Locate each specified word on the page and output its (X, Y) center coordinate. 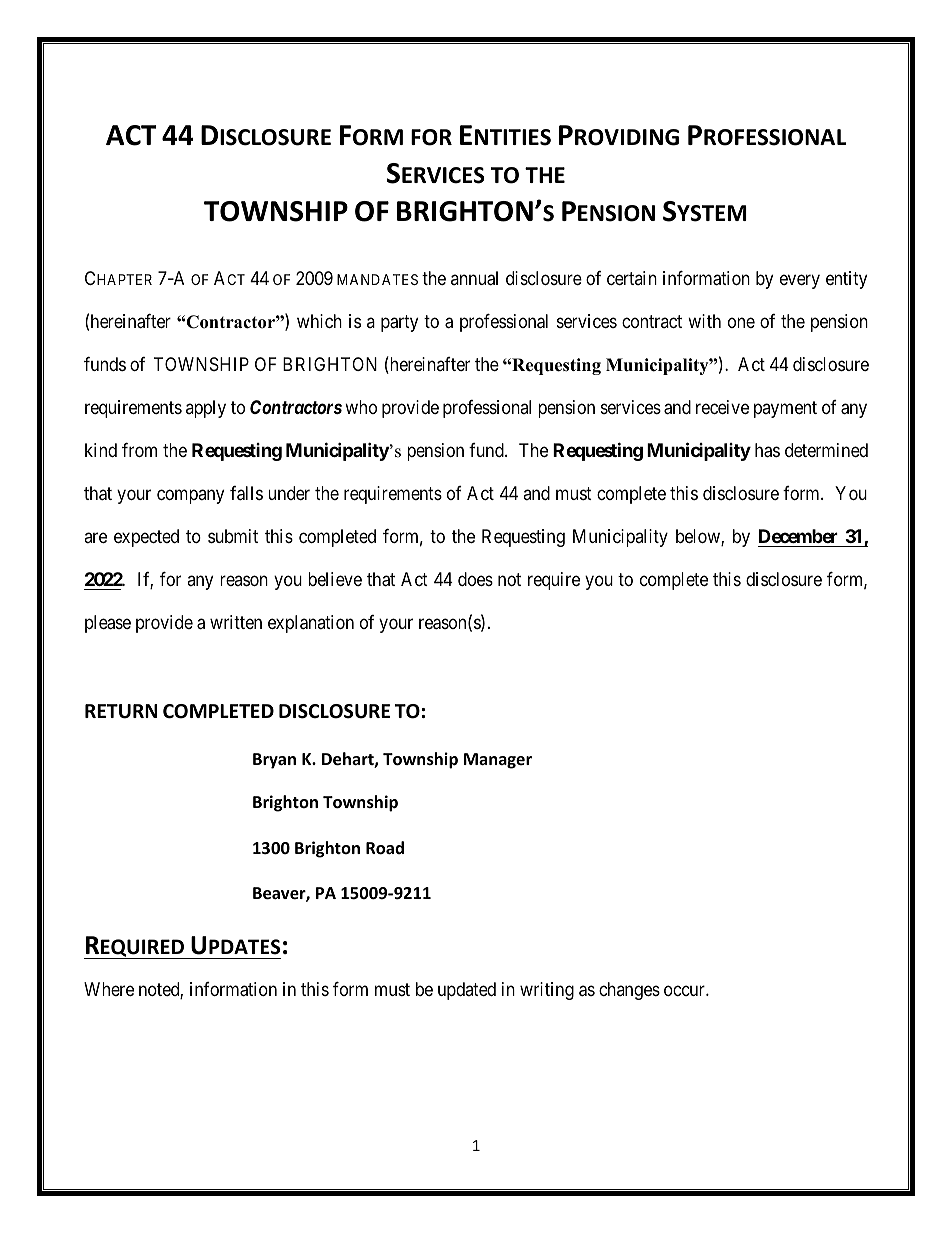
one (741, 323)
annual (474, 278)
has (767, 450)
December (798, 536)
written (236, 622)
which (319, 321)
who (361, 407)
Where (109, 989)
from (139, 450)
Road (385, 848)
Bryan (274, 761)
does (475, 579)
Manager (498, 761)
